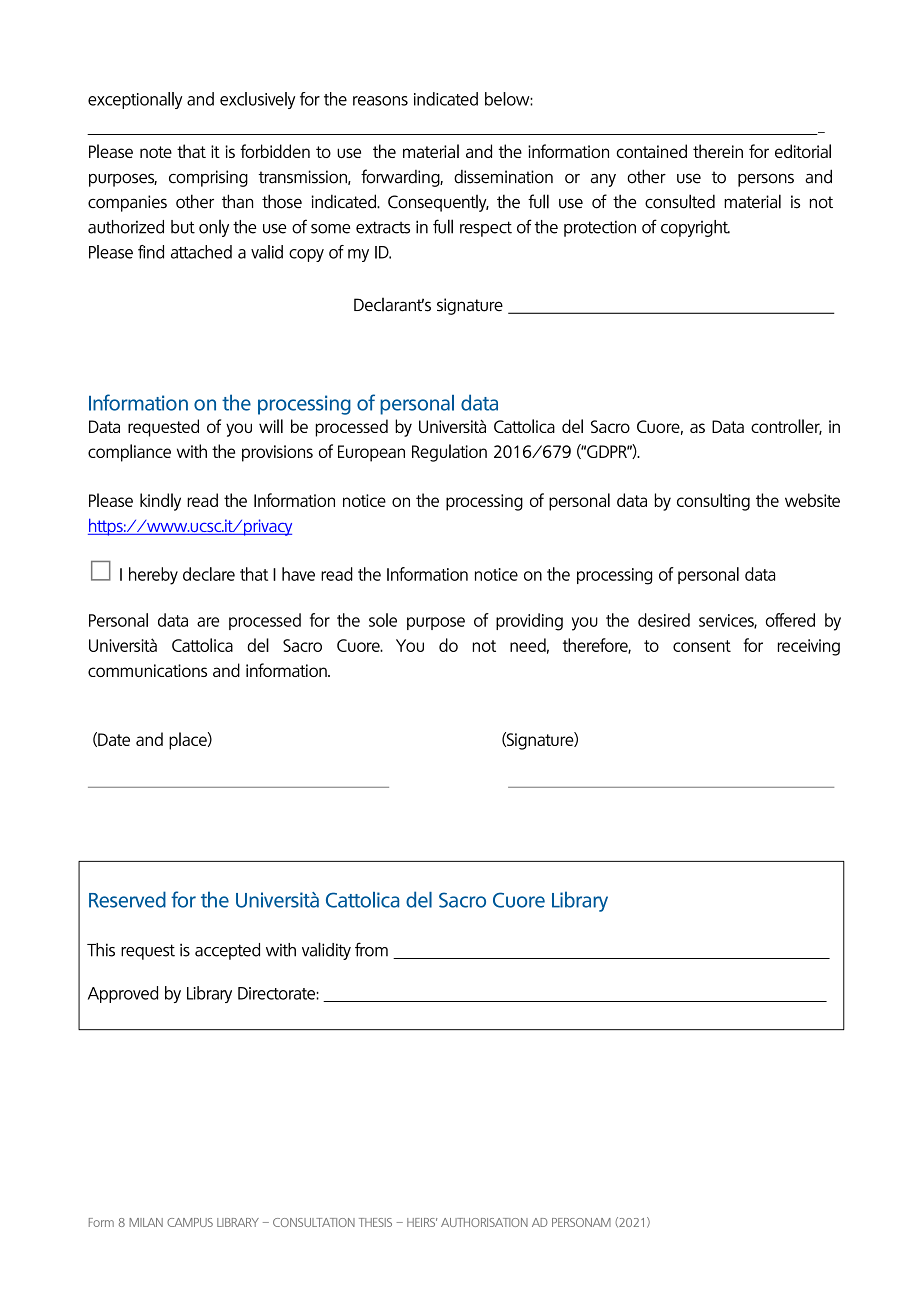  What do you see at coordinates (503, 177) in the screenshot?
I see `dissemination` at bounding box center [503, 177].
